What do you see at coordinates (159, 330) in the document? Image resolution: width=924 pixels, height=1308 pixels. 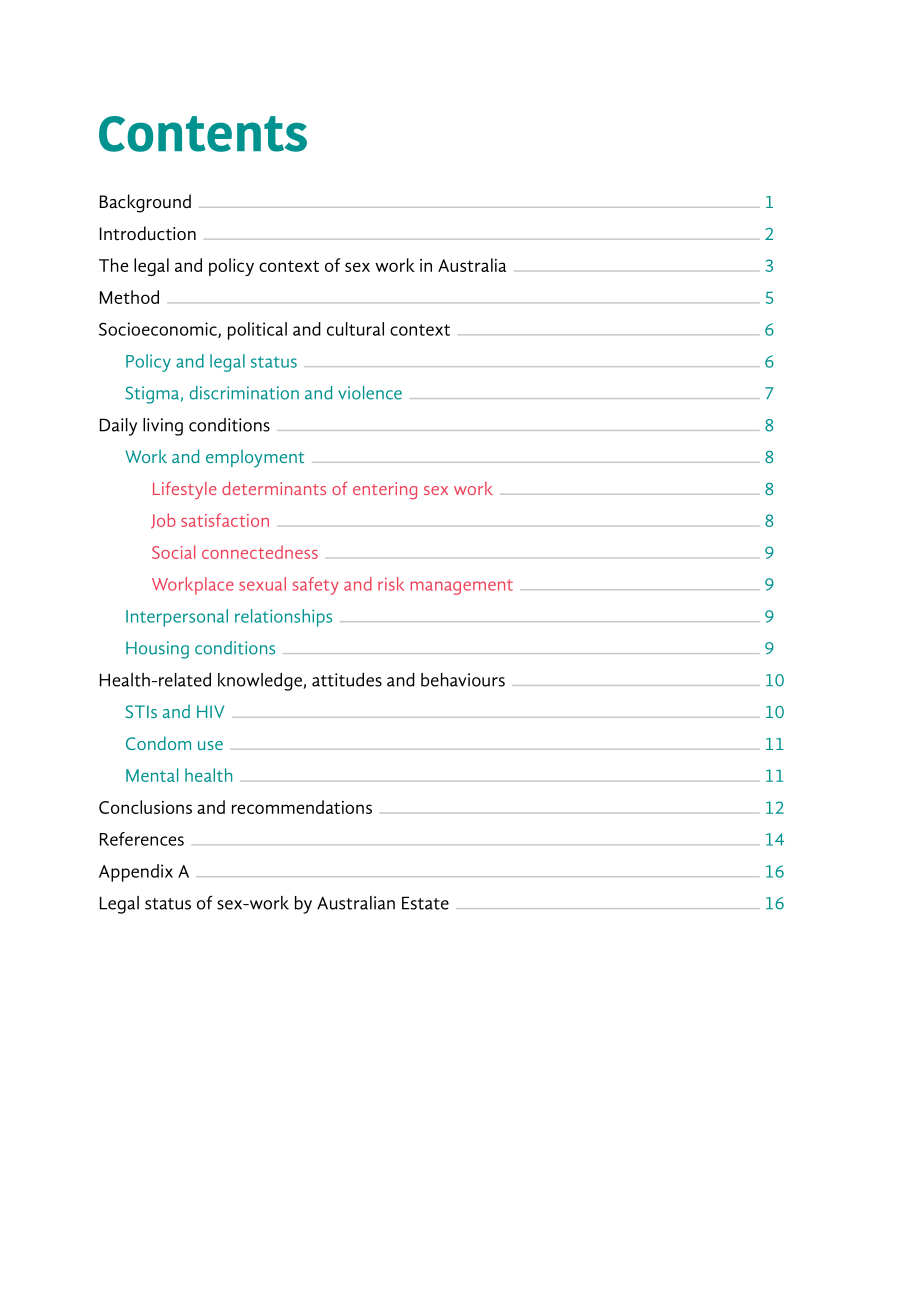 I see `Socioeconomic` at bounding box center [159, 330].
